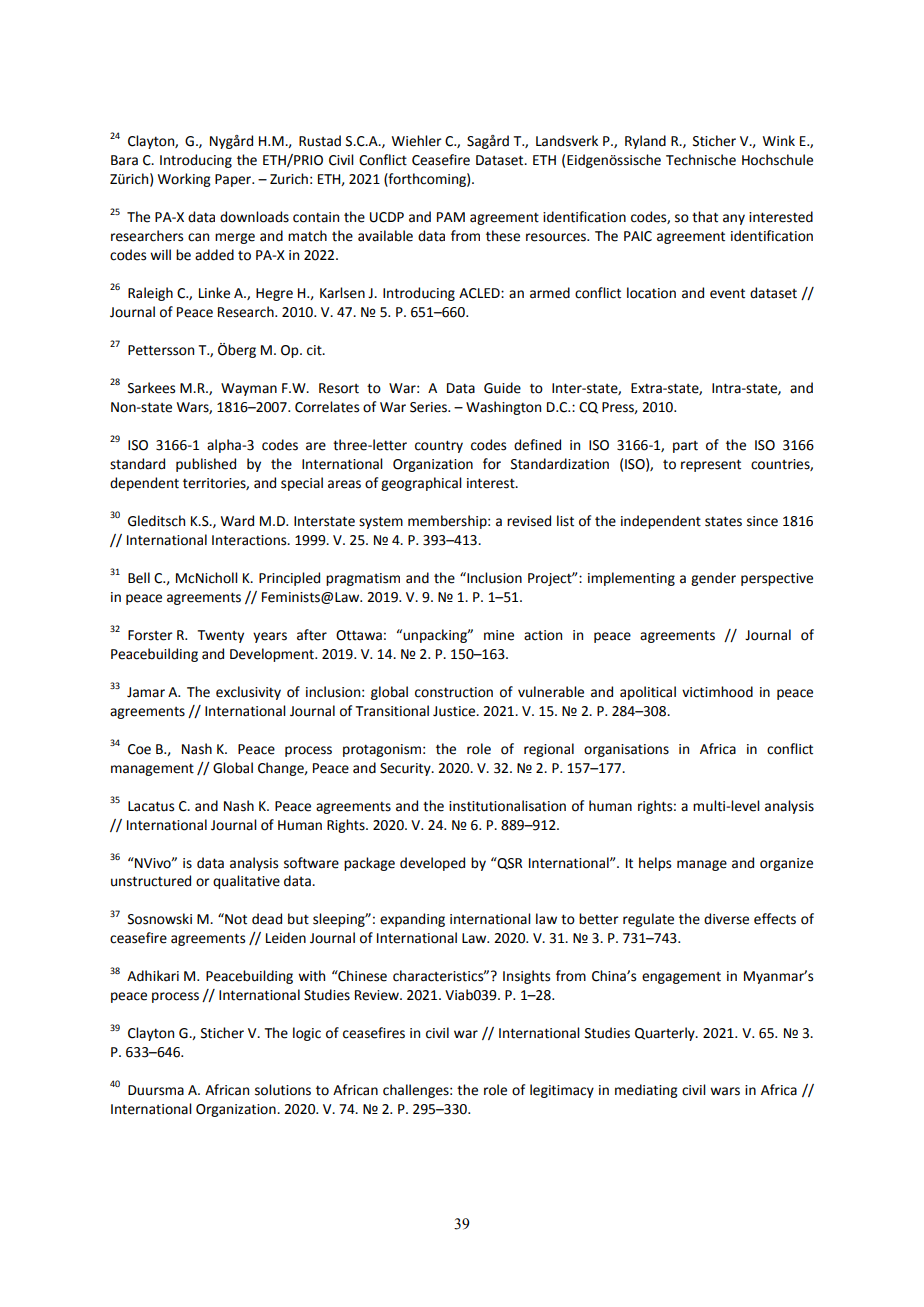 The height and width of the screenshot is (1307, 924). Describe the element at coordinates (685, 447) in the screenshot. I see `part` at that location.
